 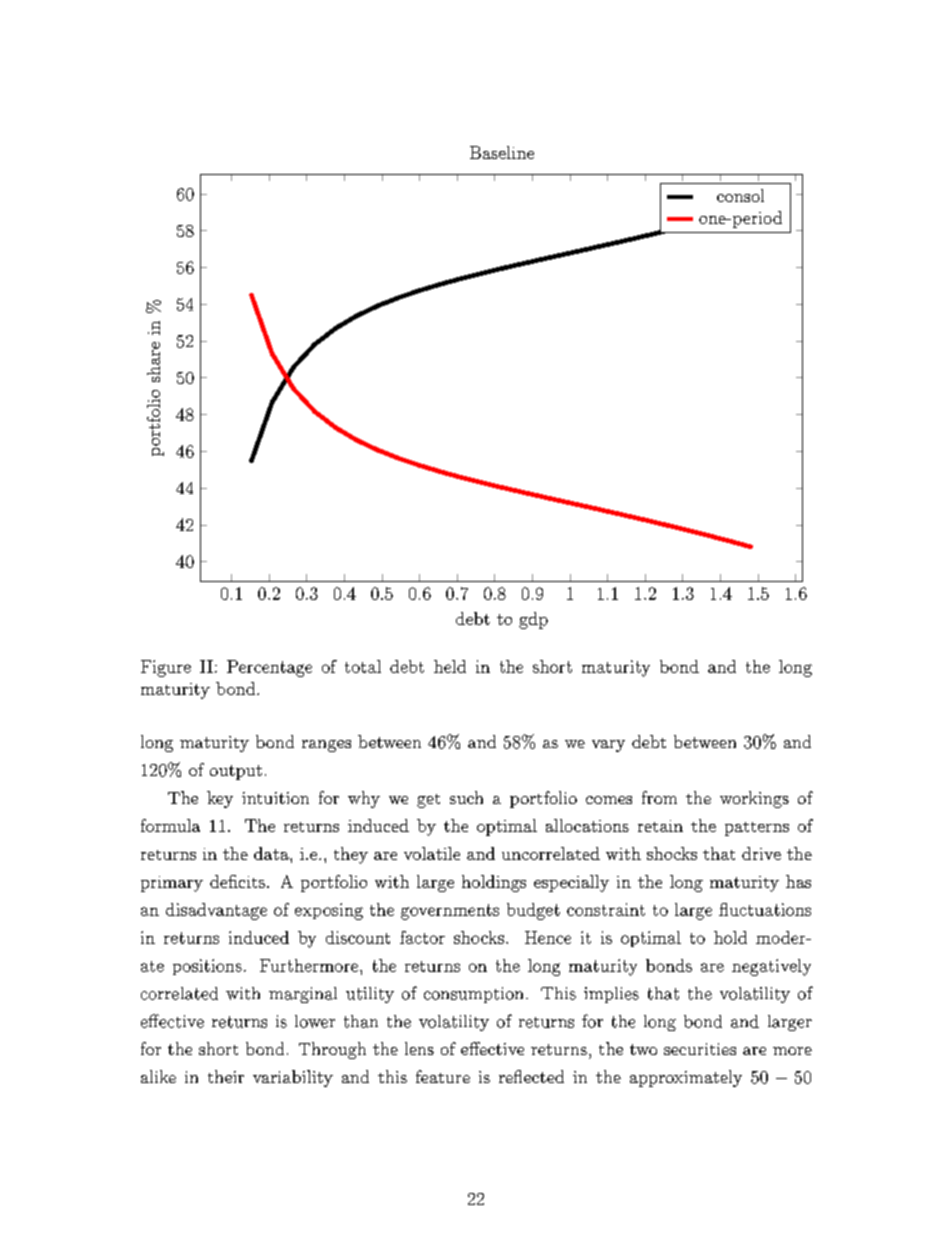 I want to click on gdp, so click(x=533, y=620).
